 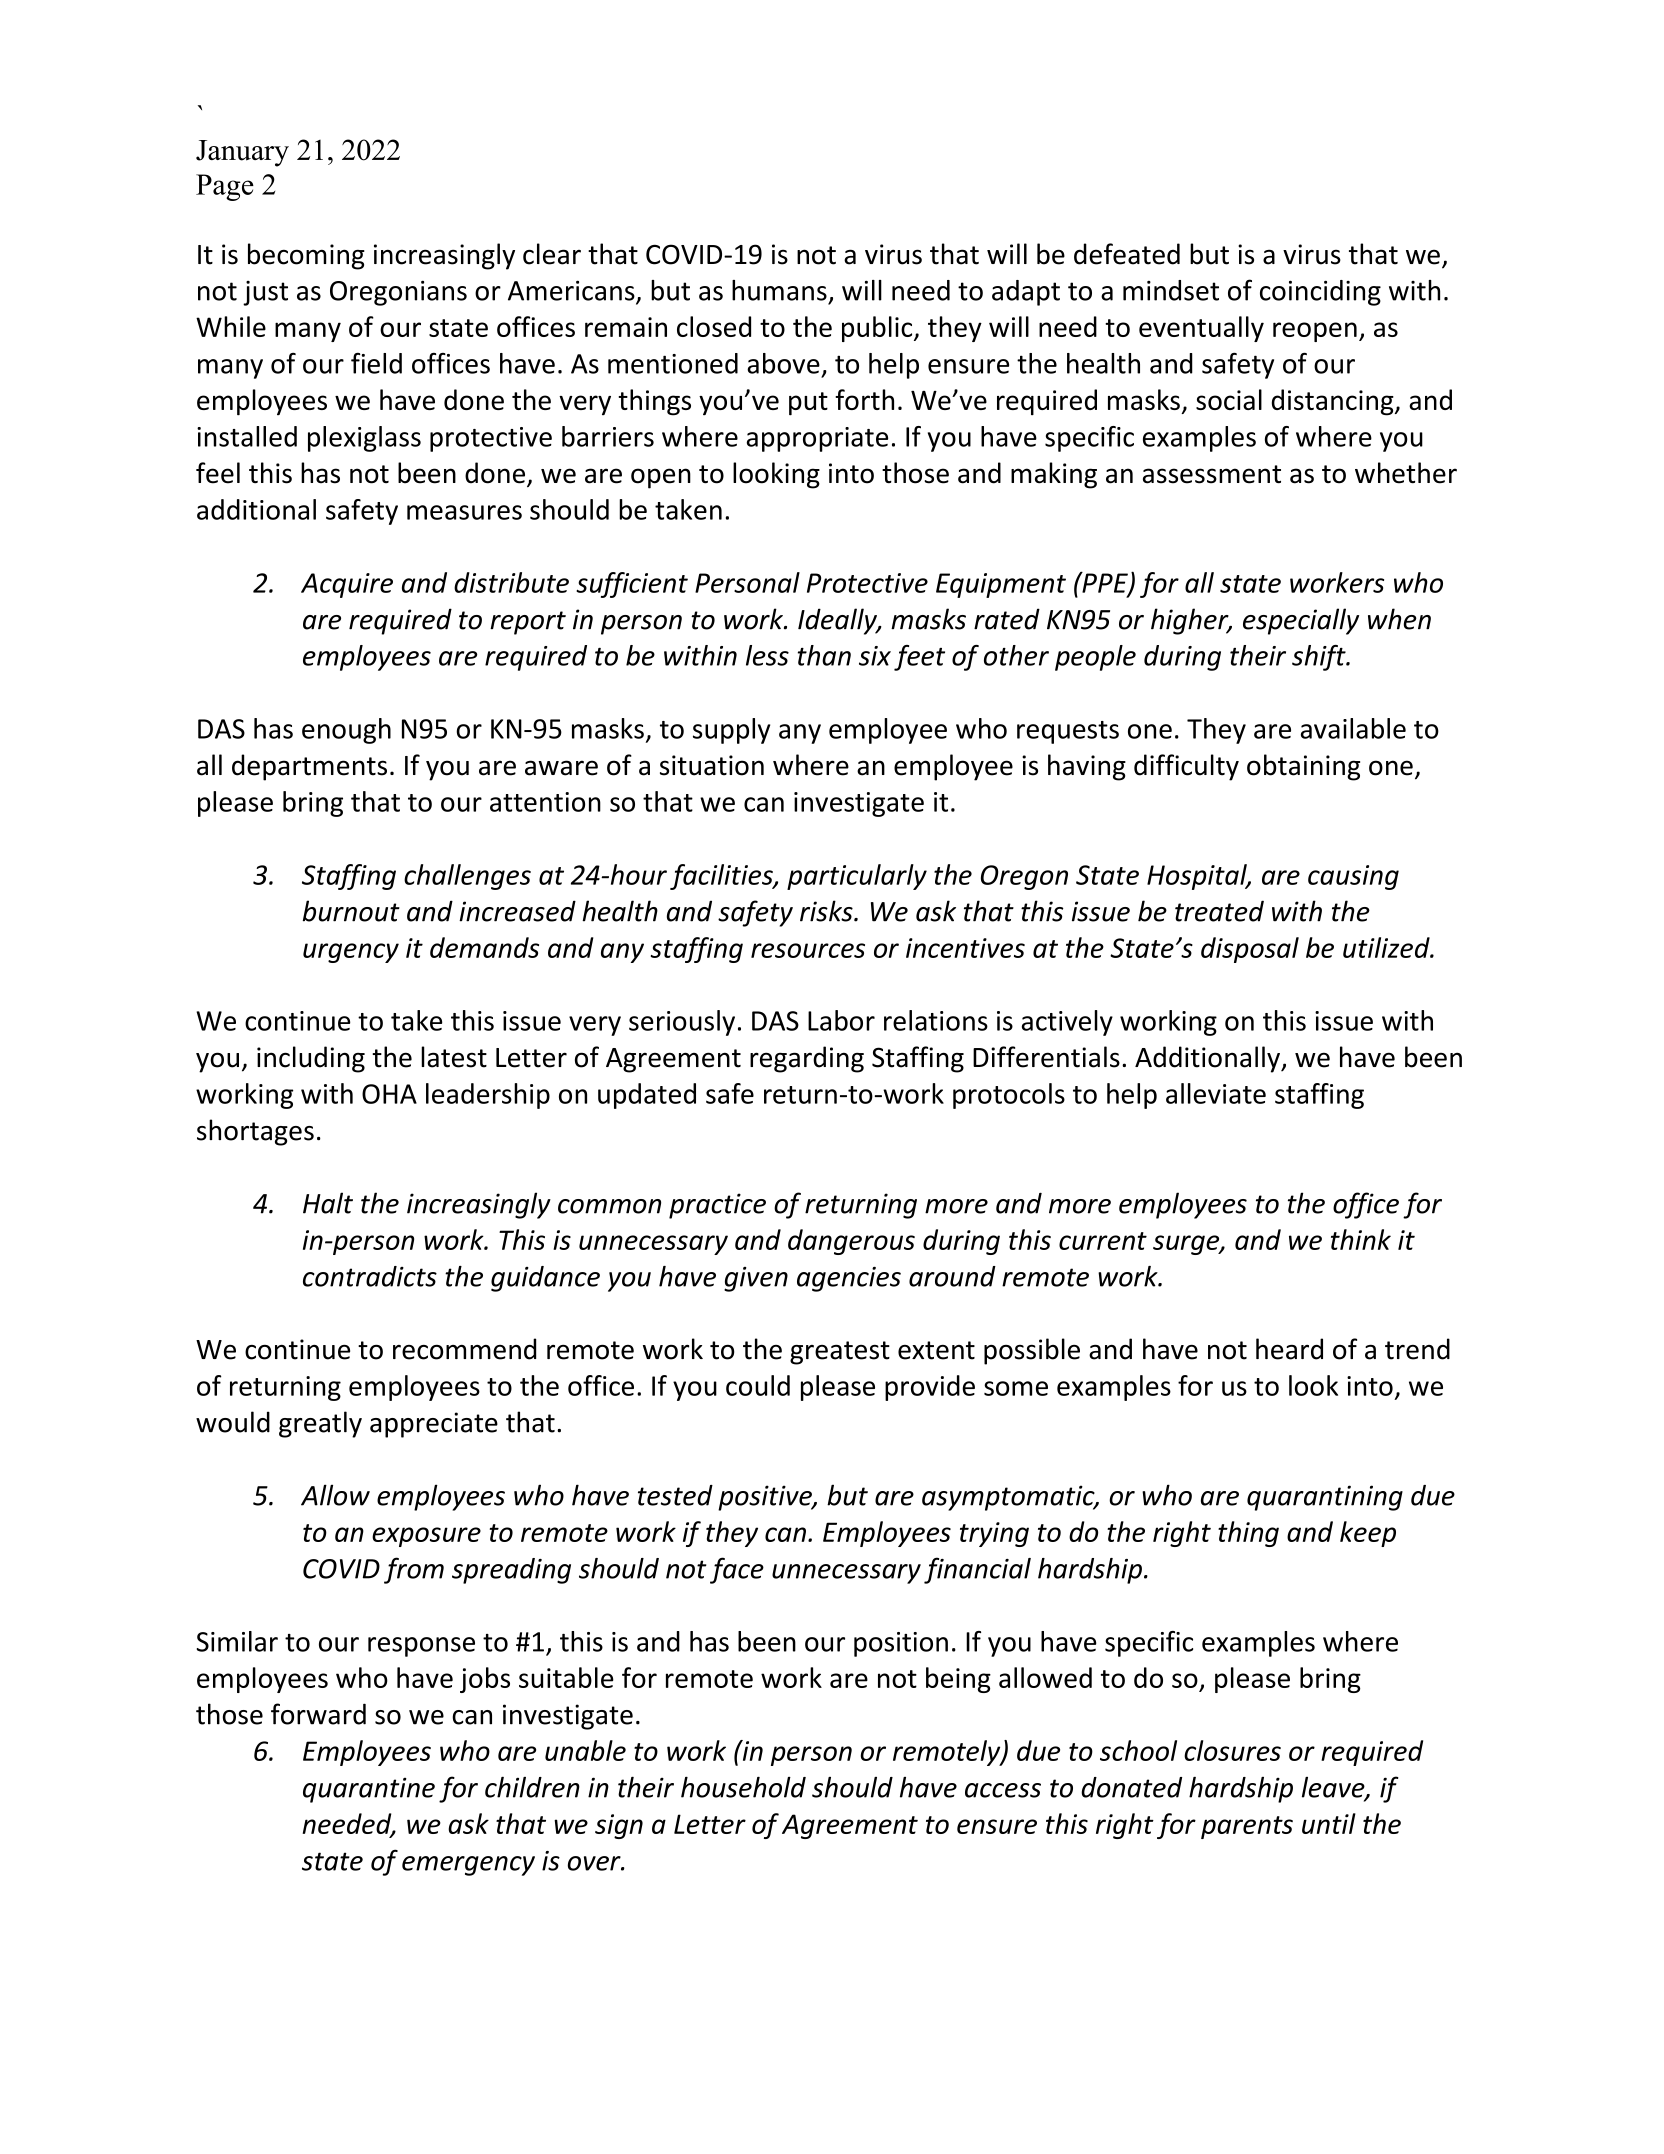 I want to click on urgency, so click(x=351, y=953).
